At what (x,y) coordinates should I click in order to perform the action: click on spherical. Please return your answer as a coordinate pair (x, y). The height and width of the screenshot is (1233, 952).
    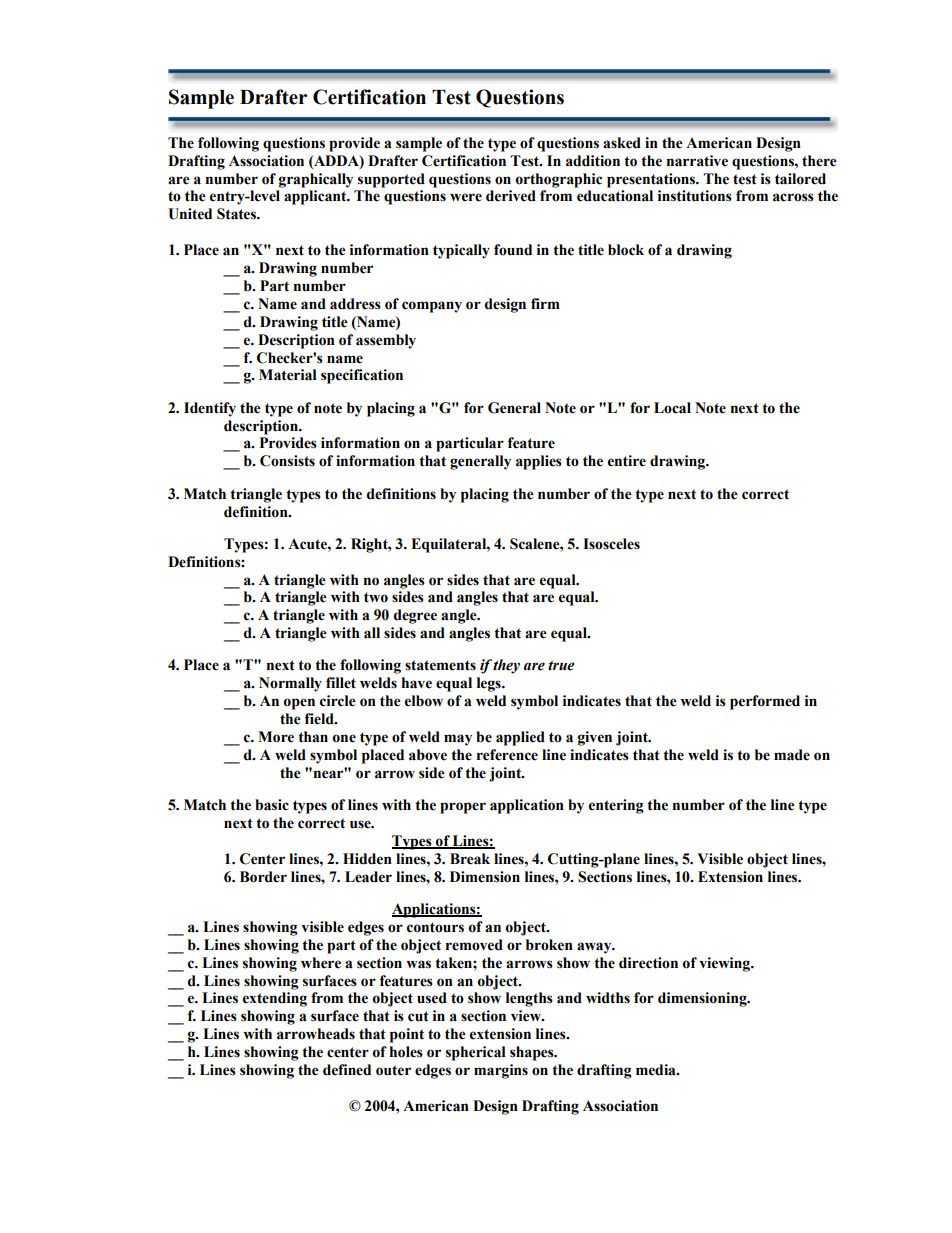
    Looking at the image, I should click on (476, 1053).
